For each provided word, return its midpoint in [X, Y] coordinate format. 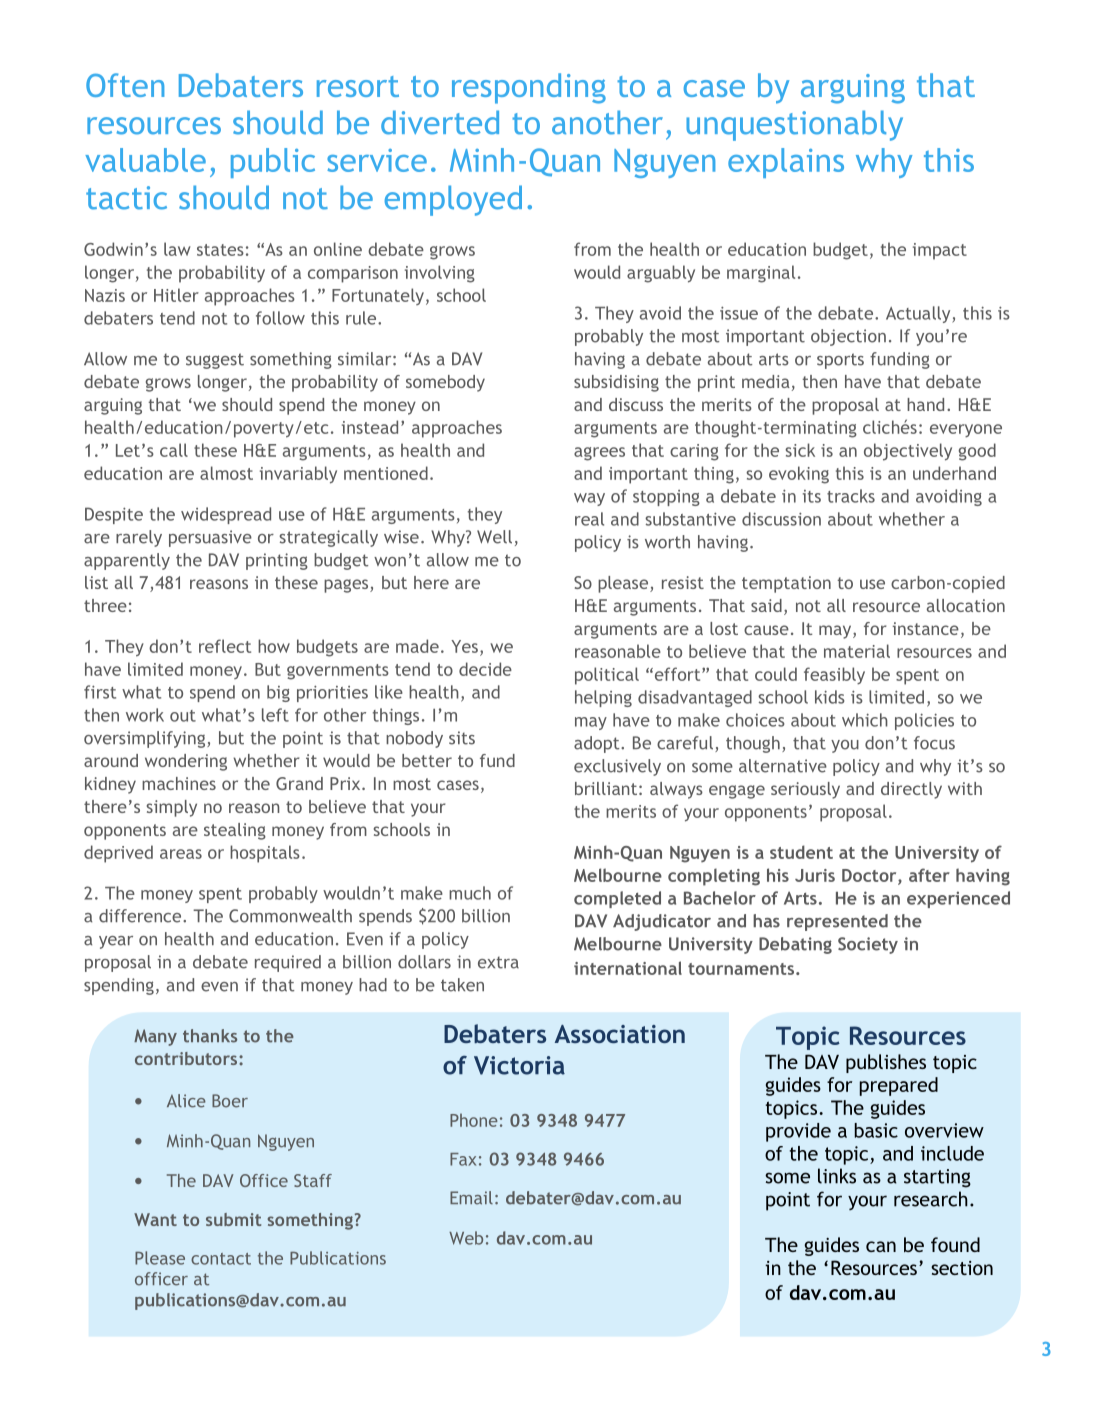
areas [181, 854]
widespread [226, 515]
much [470, 893]
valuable [145, 160]
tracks [851, 496]
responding [529, 88]
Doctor [870, 876]
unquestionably [794, 125]
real [589, 519]
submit [233, 1219]
